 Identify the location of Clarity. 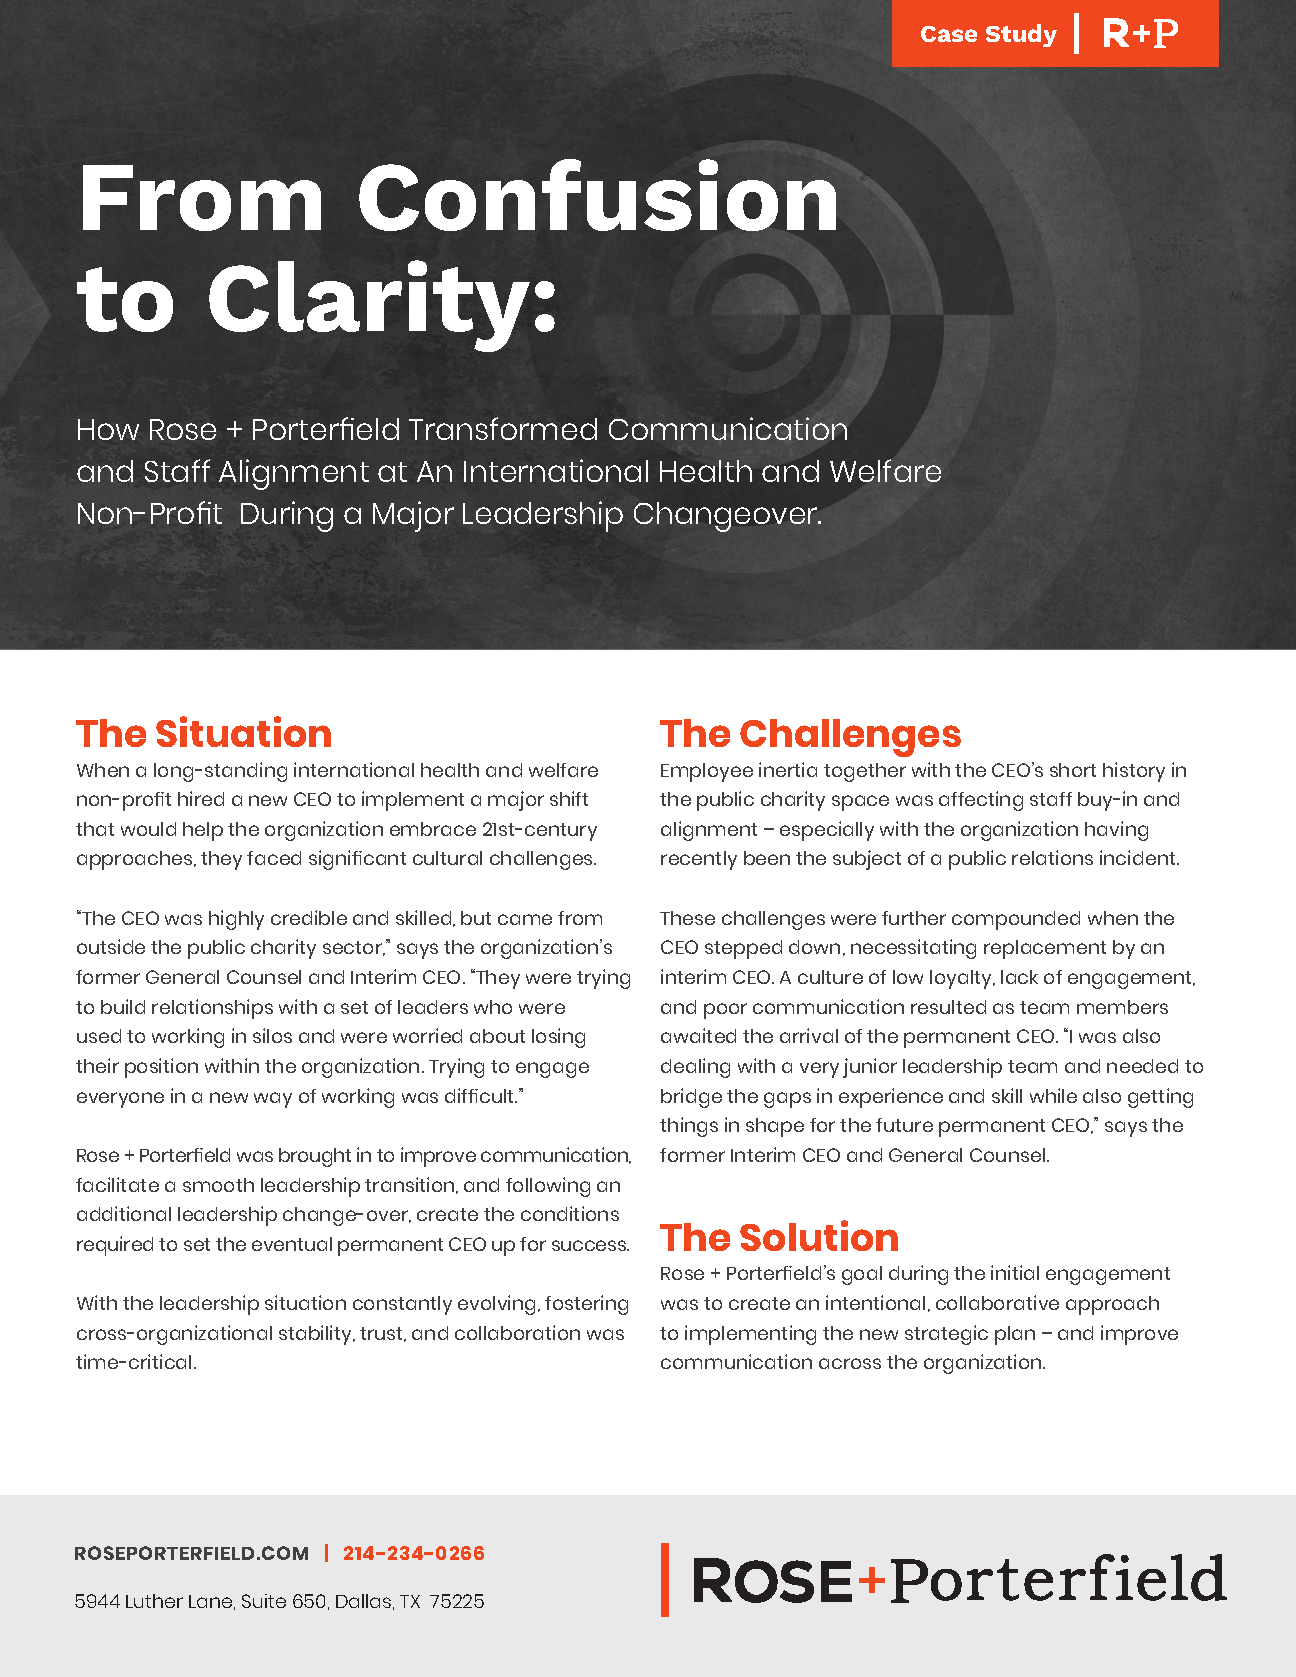
(369, 306).
